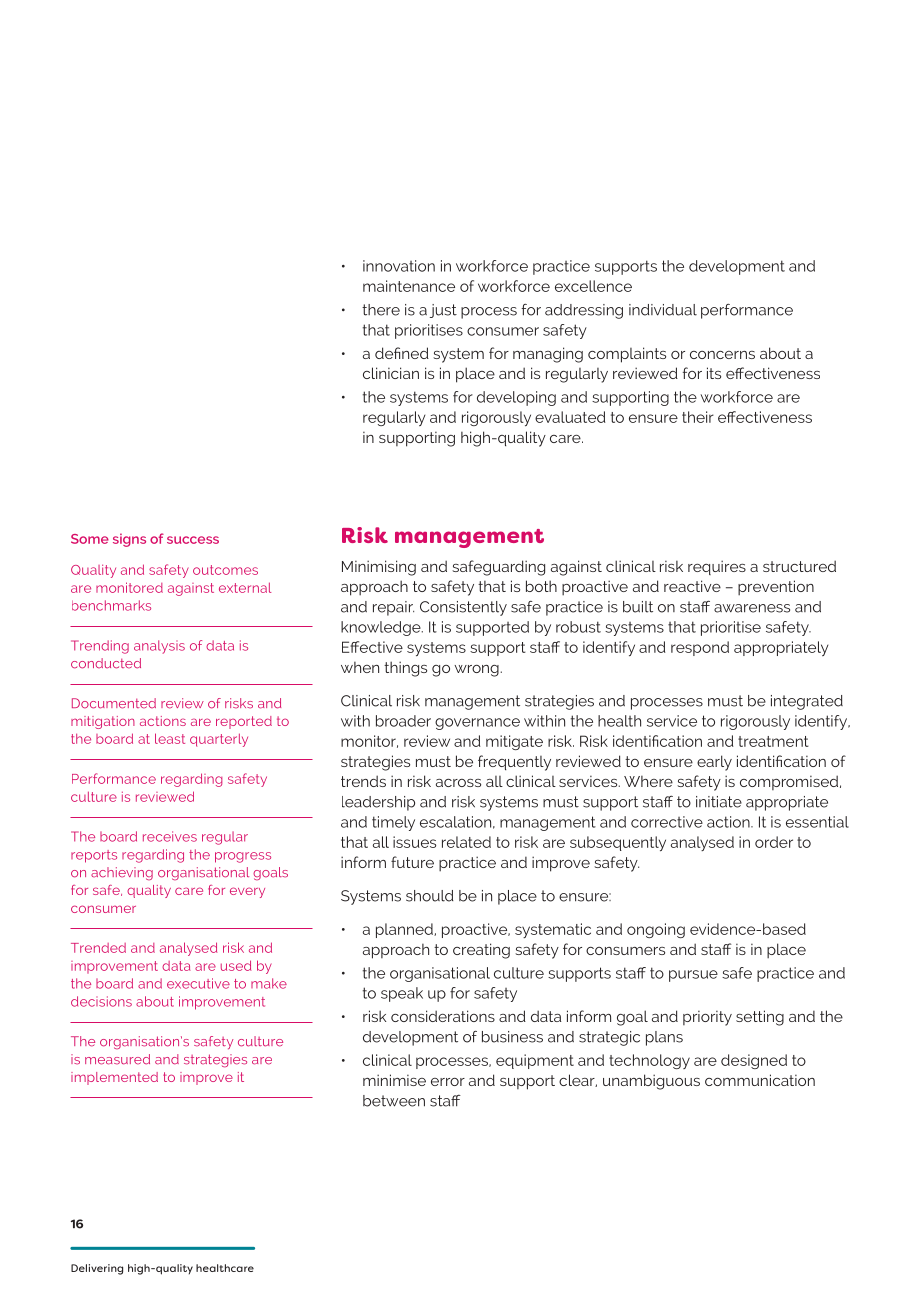 The height and width of the document is (1308, 924). Describe the element at coordinates (700, 648) in the document. I see `respond` at that location.
